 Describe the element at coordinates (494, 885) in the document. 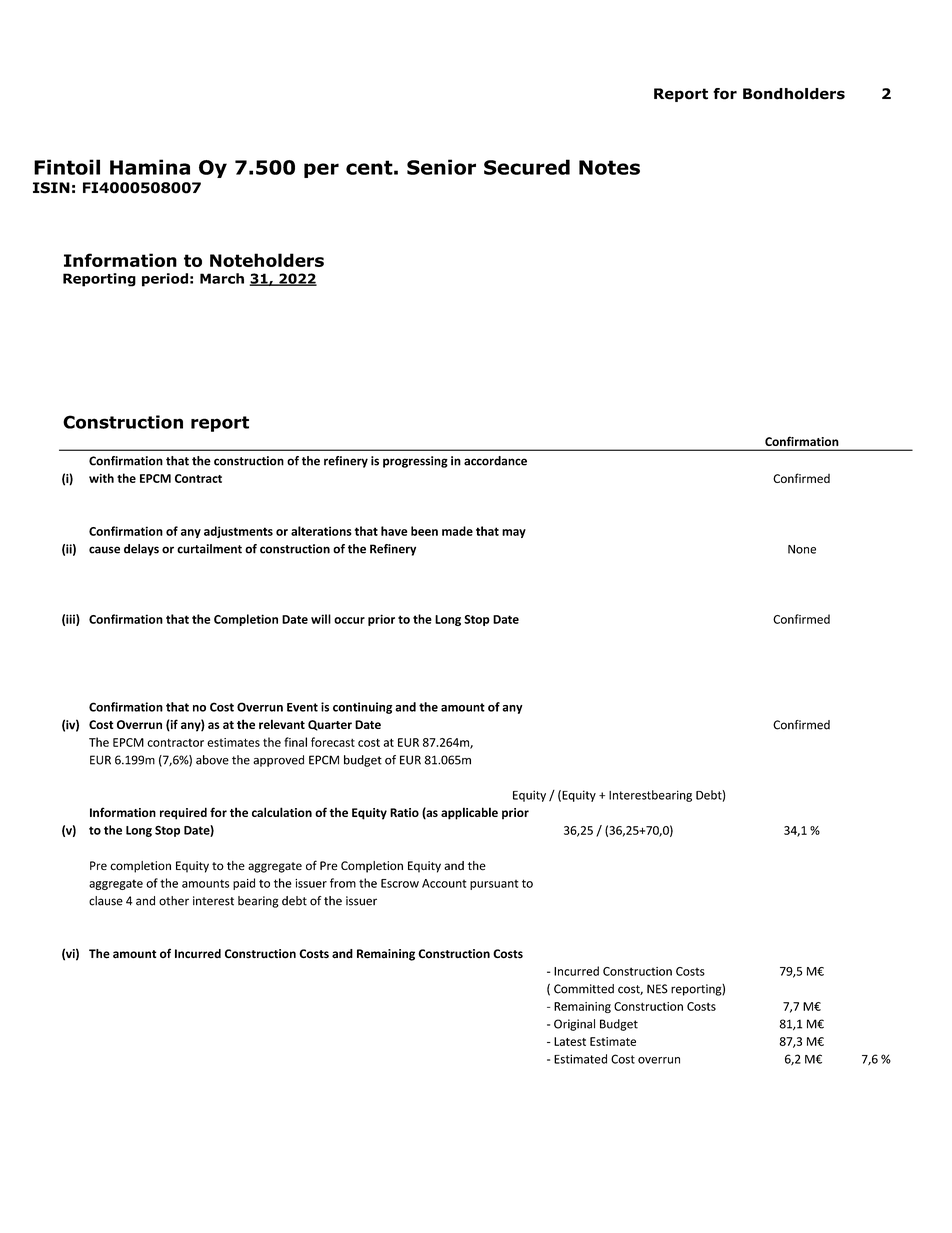

I see `pursuant` at that location.
